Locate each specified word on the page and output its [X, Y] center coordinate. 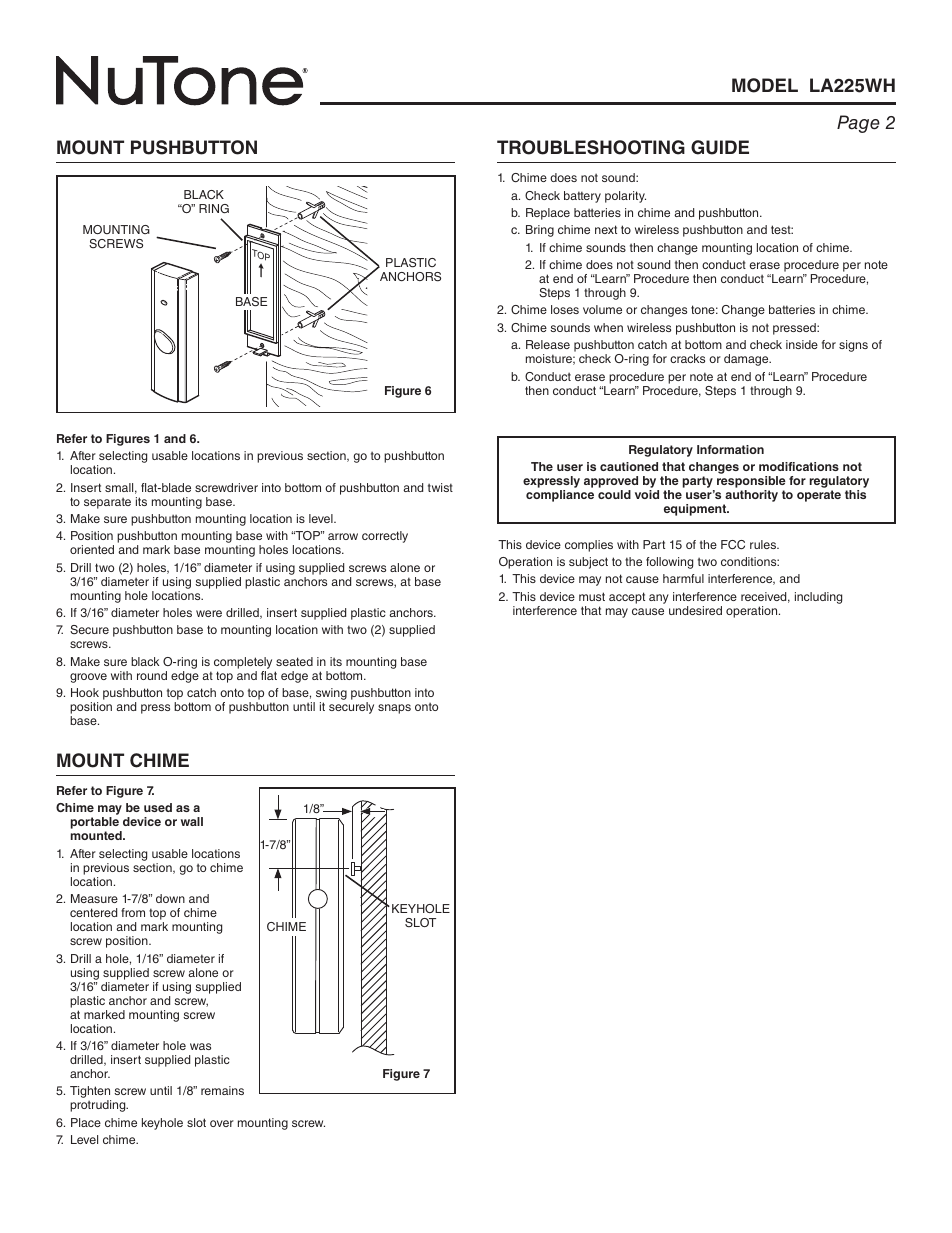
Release [548, 344]
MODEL [765, 85]
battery [582, 197]
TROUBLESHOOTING [591, 147]
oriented [92, 549]
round [152, 675]
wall [192, 821]
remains [222, 1090]
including [818, 598]
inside [802, 344]
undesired [695, 610]
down [170, 898]
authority [750, 497]
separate [107, 503]
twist [440, 487]
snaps [394, 709]
